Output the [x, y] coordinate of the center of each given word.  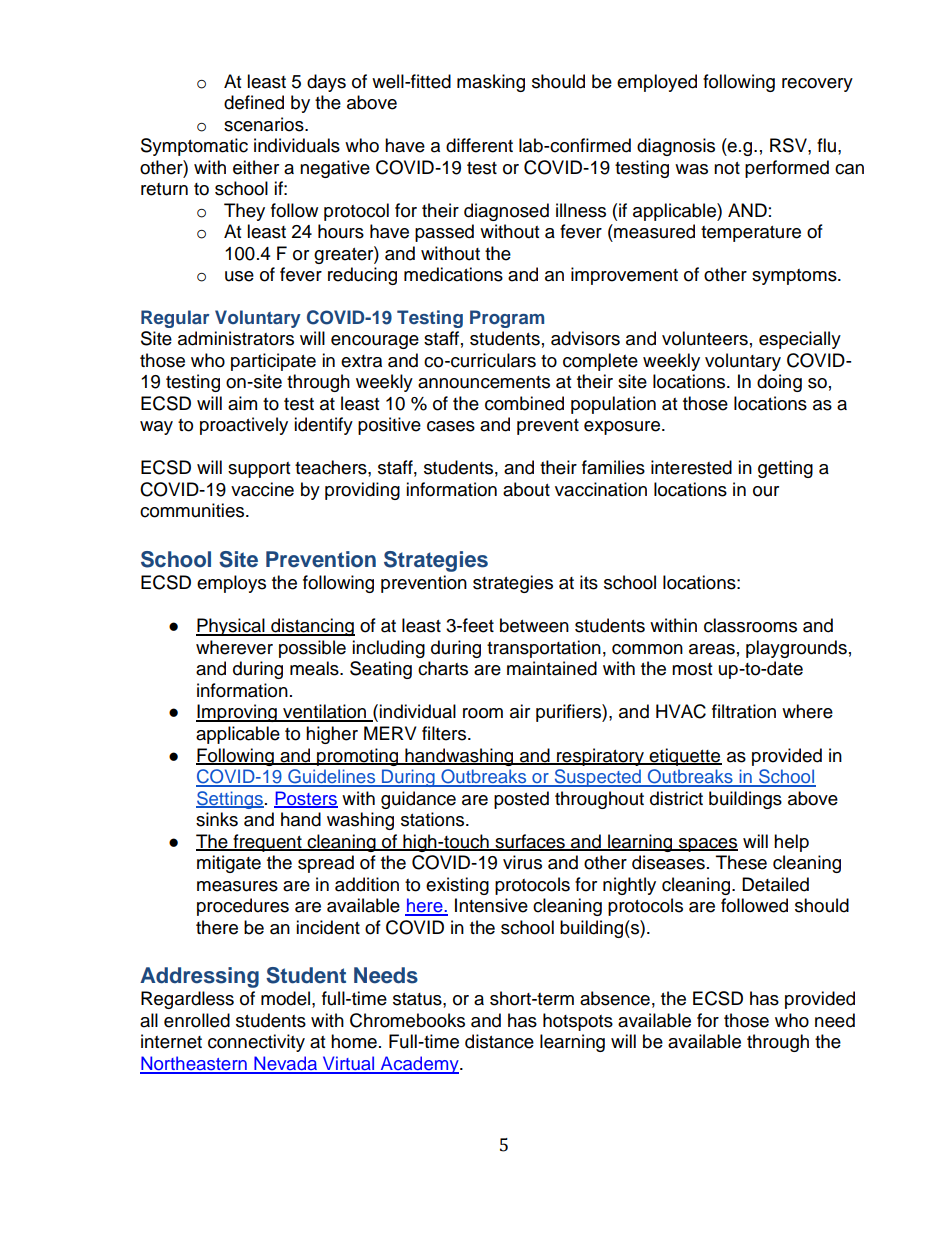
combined [524, 403]
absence [615, 998]
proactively [244, 426]
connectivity [256, 1043]
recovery [817, 85]
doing [779, 383]
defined [254, 102]
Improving [237, 713]
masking [491, 83]
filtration [744, 711]
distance [499, 1041]
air [520, 711]
